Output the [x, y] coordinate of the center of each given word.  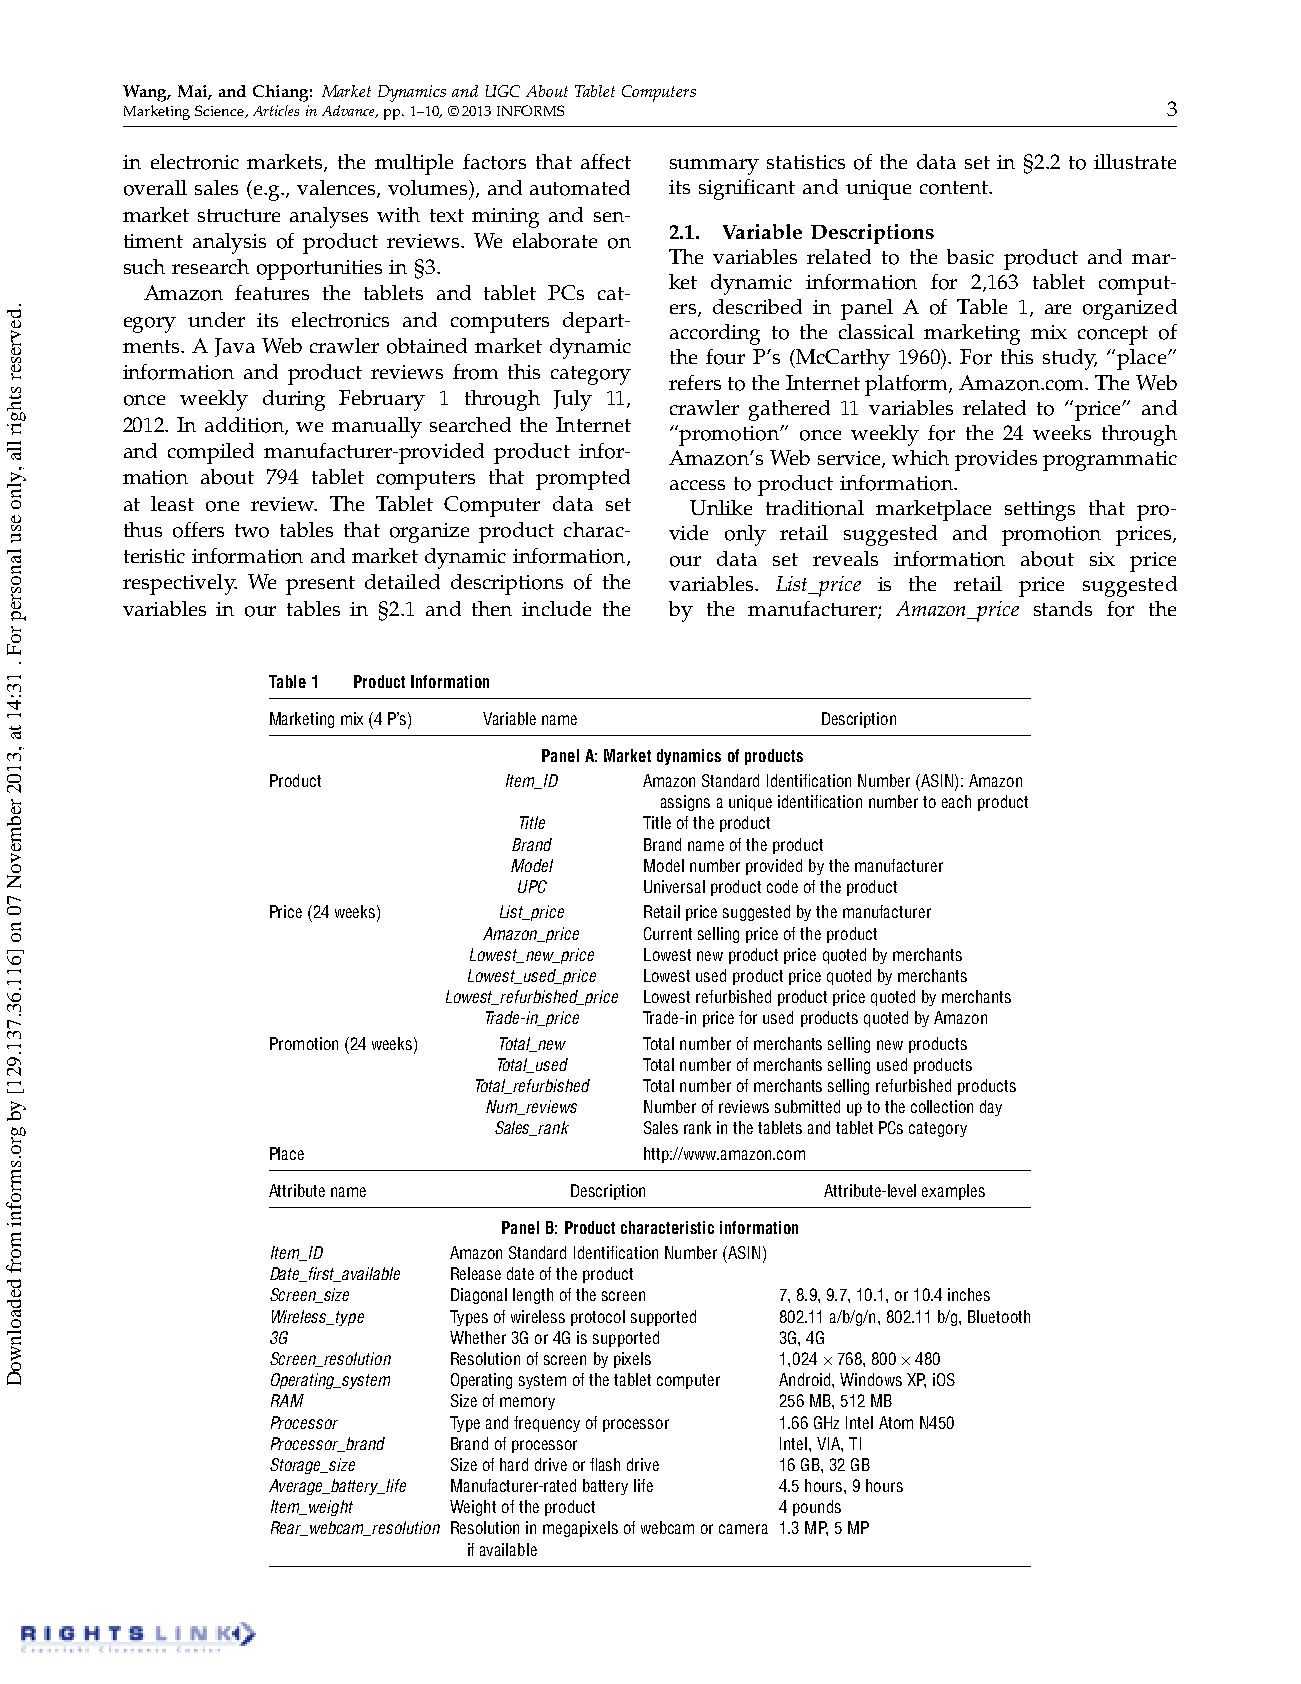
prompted [583, 479]
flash [605, 1464]
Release [476, 1273]
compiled [211, 453]
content [955, 188]
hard [514, 1464]
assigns [685, 803]
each [956, 801]
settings [1040, 511]
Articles [276, 110]
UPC [532, 886]
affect [606, 161]
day [991, 1108]
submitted [807, 1106]
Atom [896, 1422]
